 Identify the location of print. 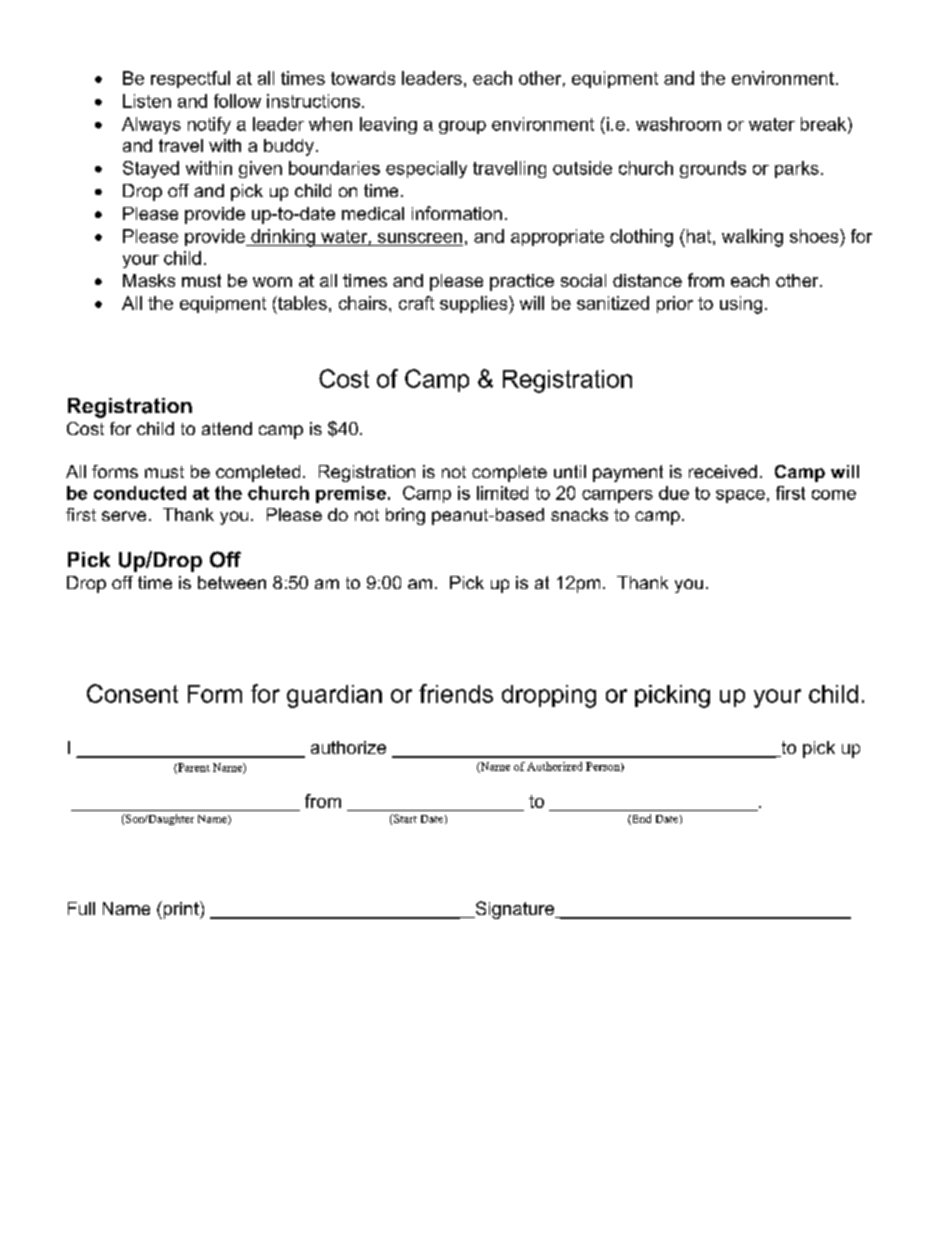
(181, 910).
